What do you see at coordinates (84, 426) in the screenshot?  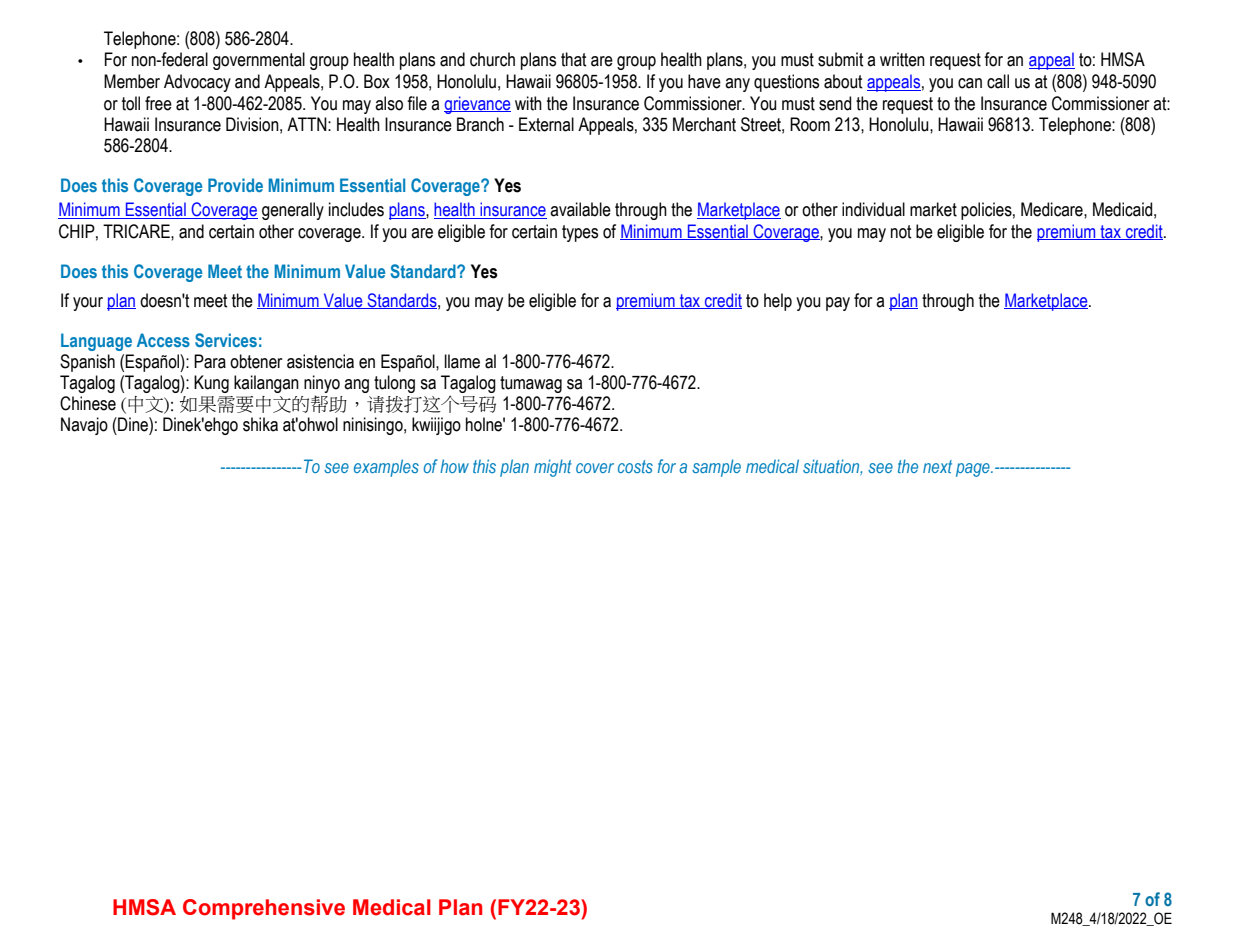 I see `Navajo` at bounding box center [84, 426].
